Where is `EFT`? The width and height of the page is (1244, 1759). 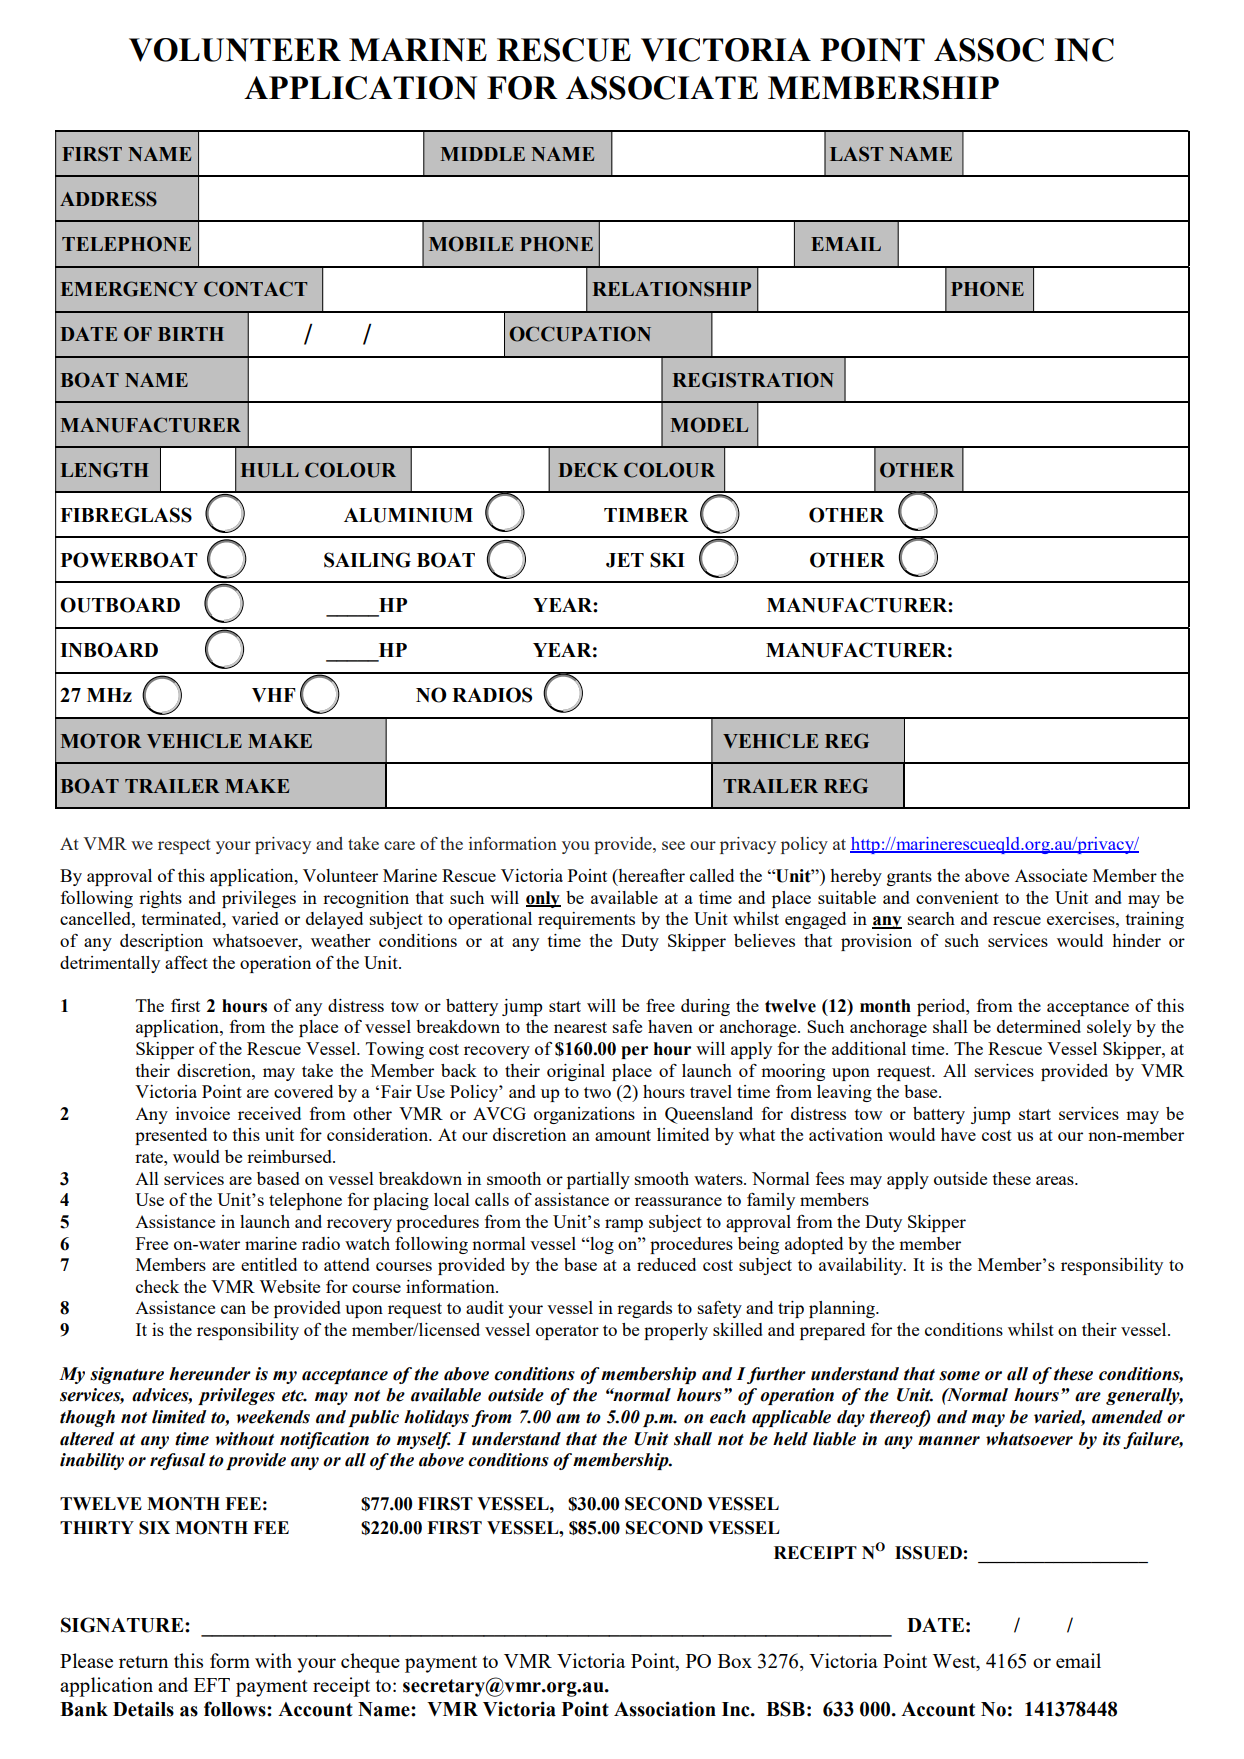 EFT is located at coordinates (212, 1685).
